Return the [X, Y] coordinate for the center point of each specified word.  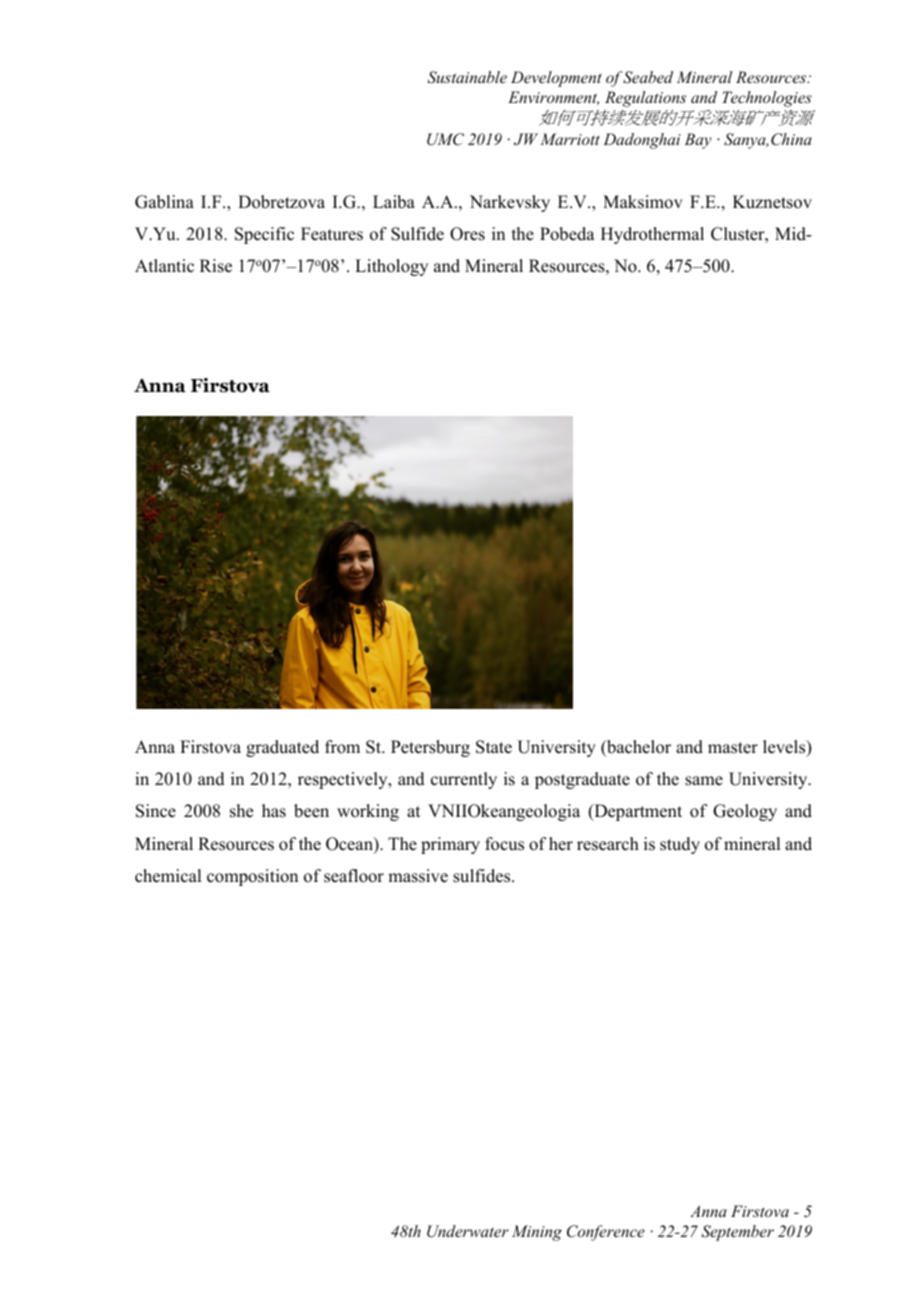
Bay [698, 141]
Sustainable [467, 77]
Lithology [391, 267]
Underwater [468, 1231]
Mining [537, 1233]
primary [450, 845]
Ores [467, 234]
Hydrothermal [652, 235]
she [241, 811]
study [680, 845]
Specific [264, 235]
